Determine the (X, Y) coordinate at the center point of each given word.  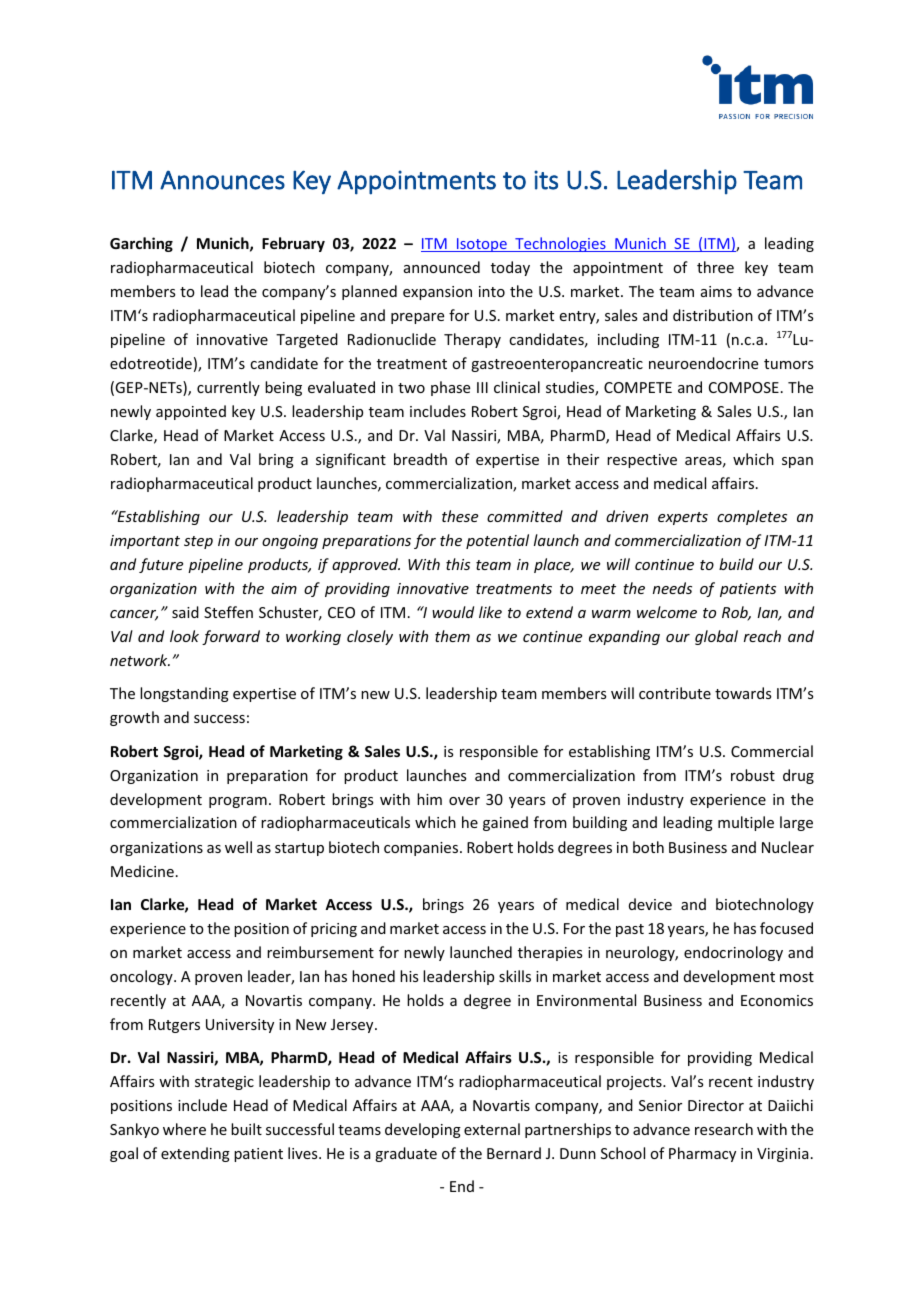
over (464, 801)
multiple (746, 823)
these (460, 516)
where (184, 1129)
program (238, 802)
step (198, 542)
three (715, 267)
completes (752, 517)
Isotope (482, 245)
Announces (222, 180)
